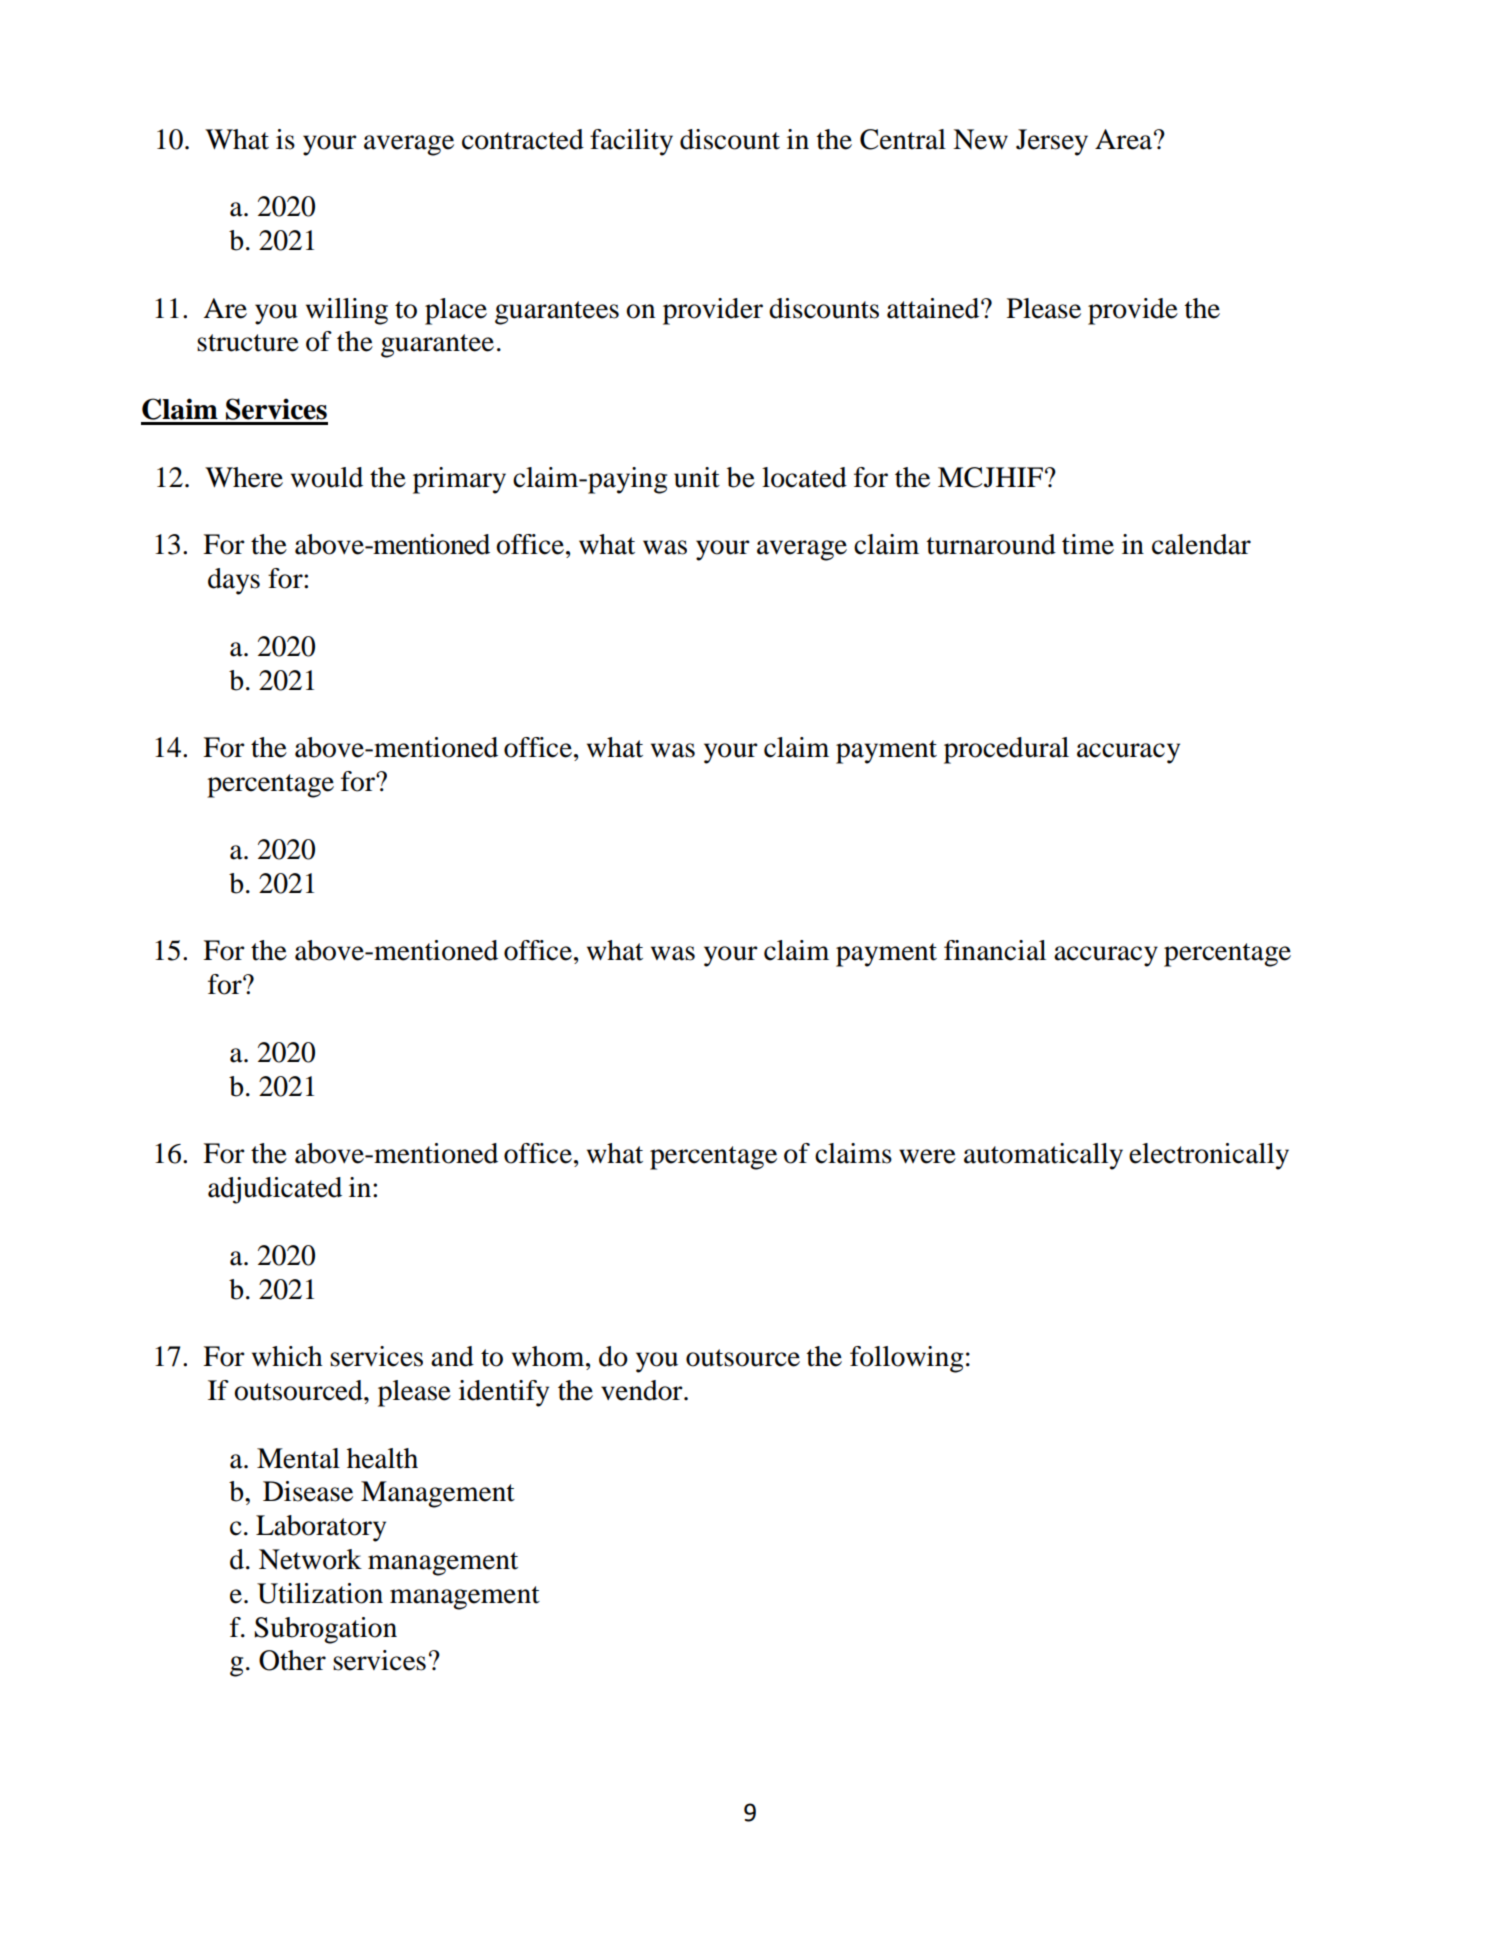 The image size is (1500, 1941). I want to click on which, so click(287, 1356).
